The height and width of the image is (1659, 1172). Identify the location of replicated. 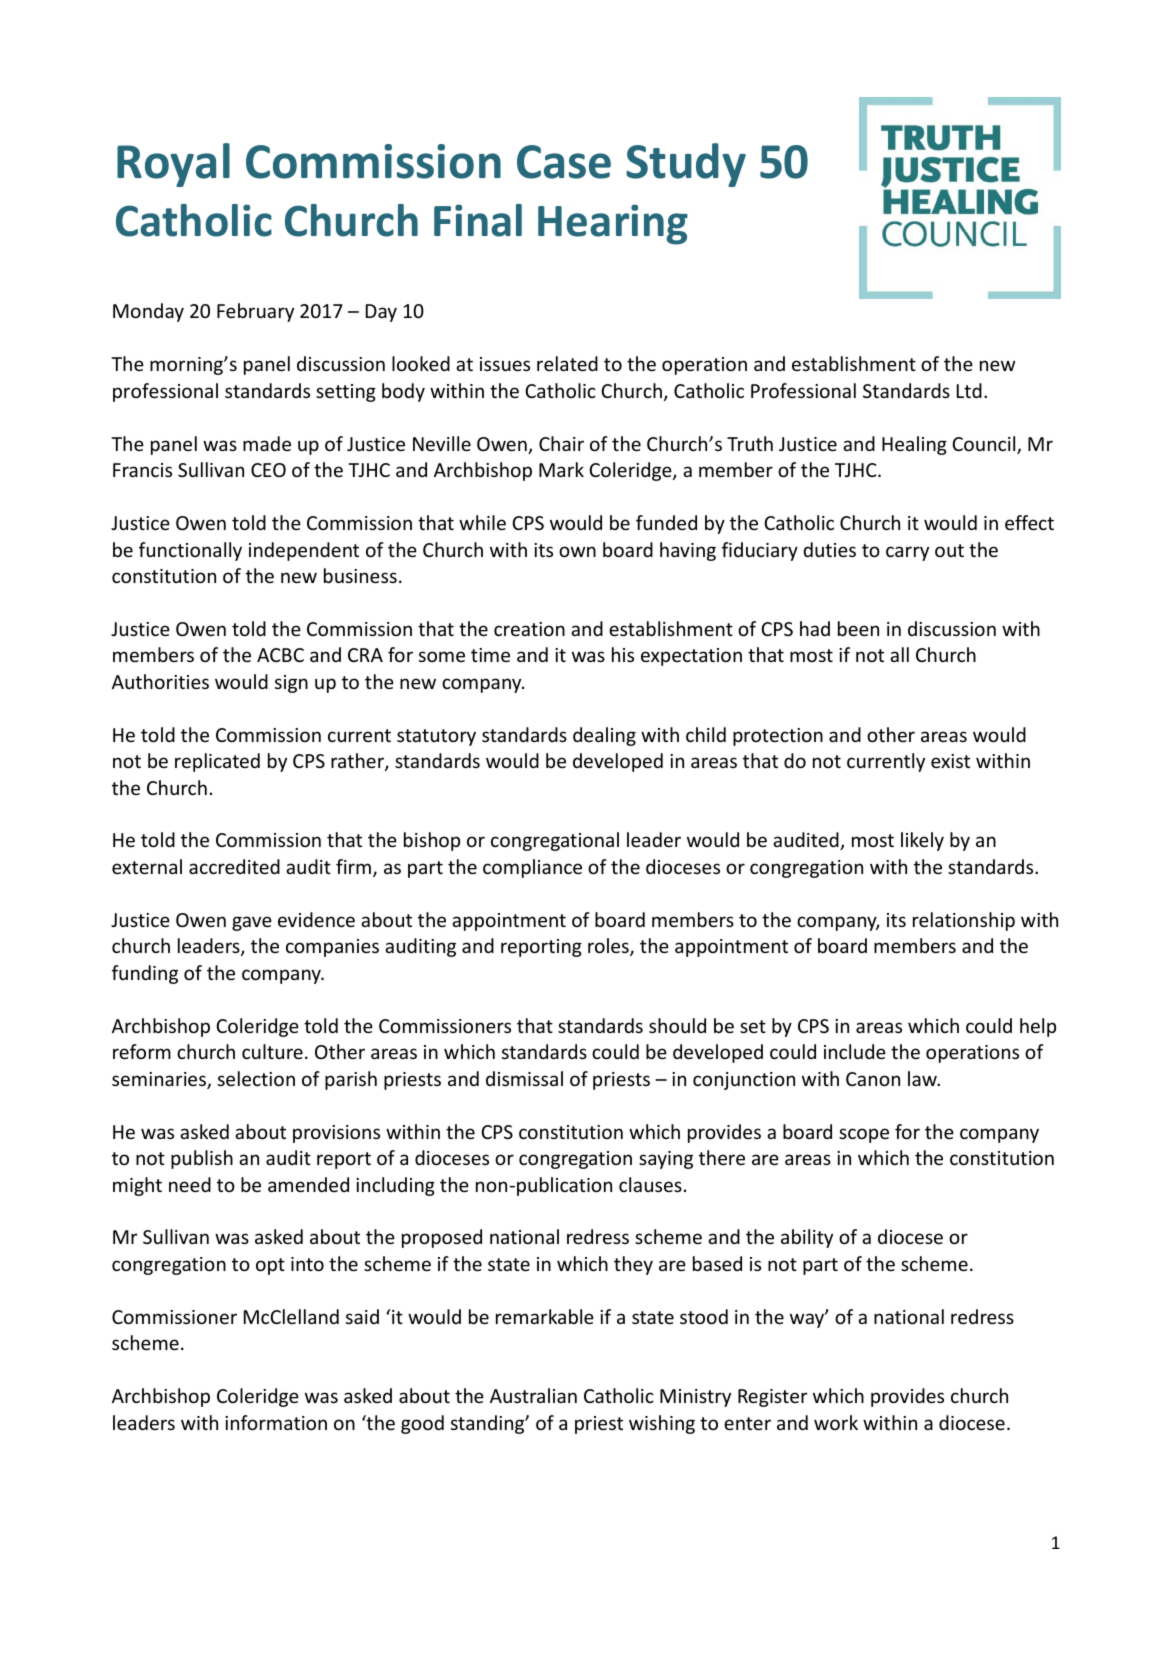
(217, 762).
